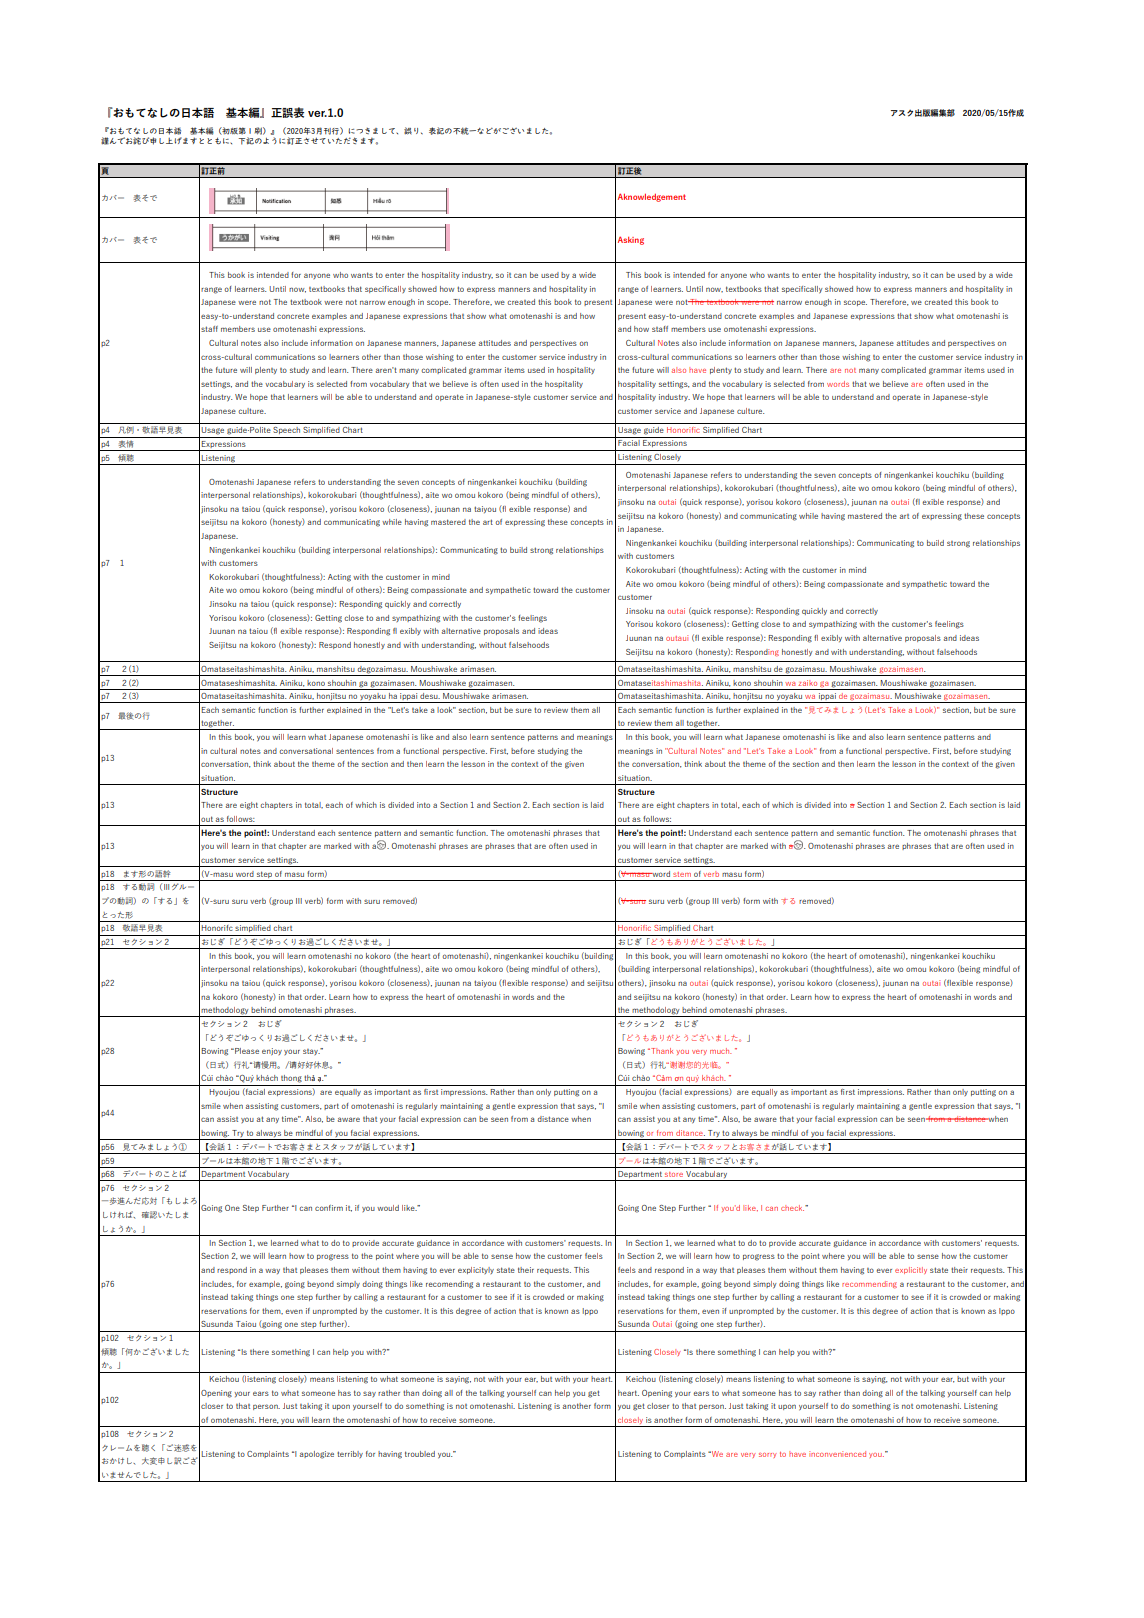  What do you see at coordinates (682, 874) in the screenshot?
I see `stem` at bounding box center [682, 874].
